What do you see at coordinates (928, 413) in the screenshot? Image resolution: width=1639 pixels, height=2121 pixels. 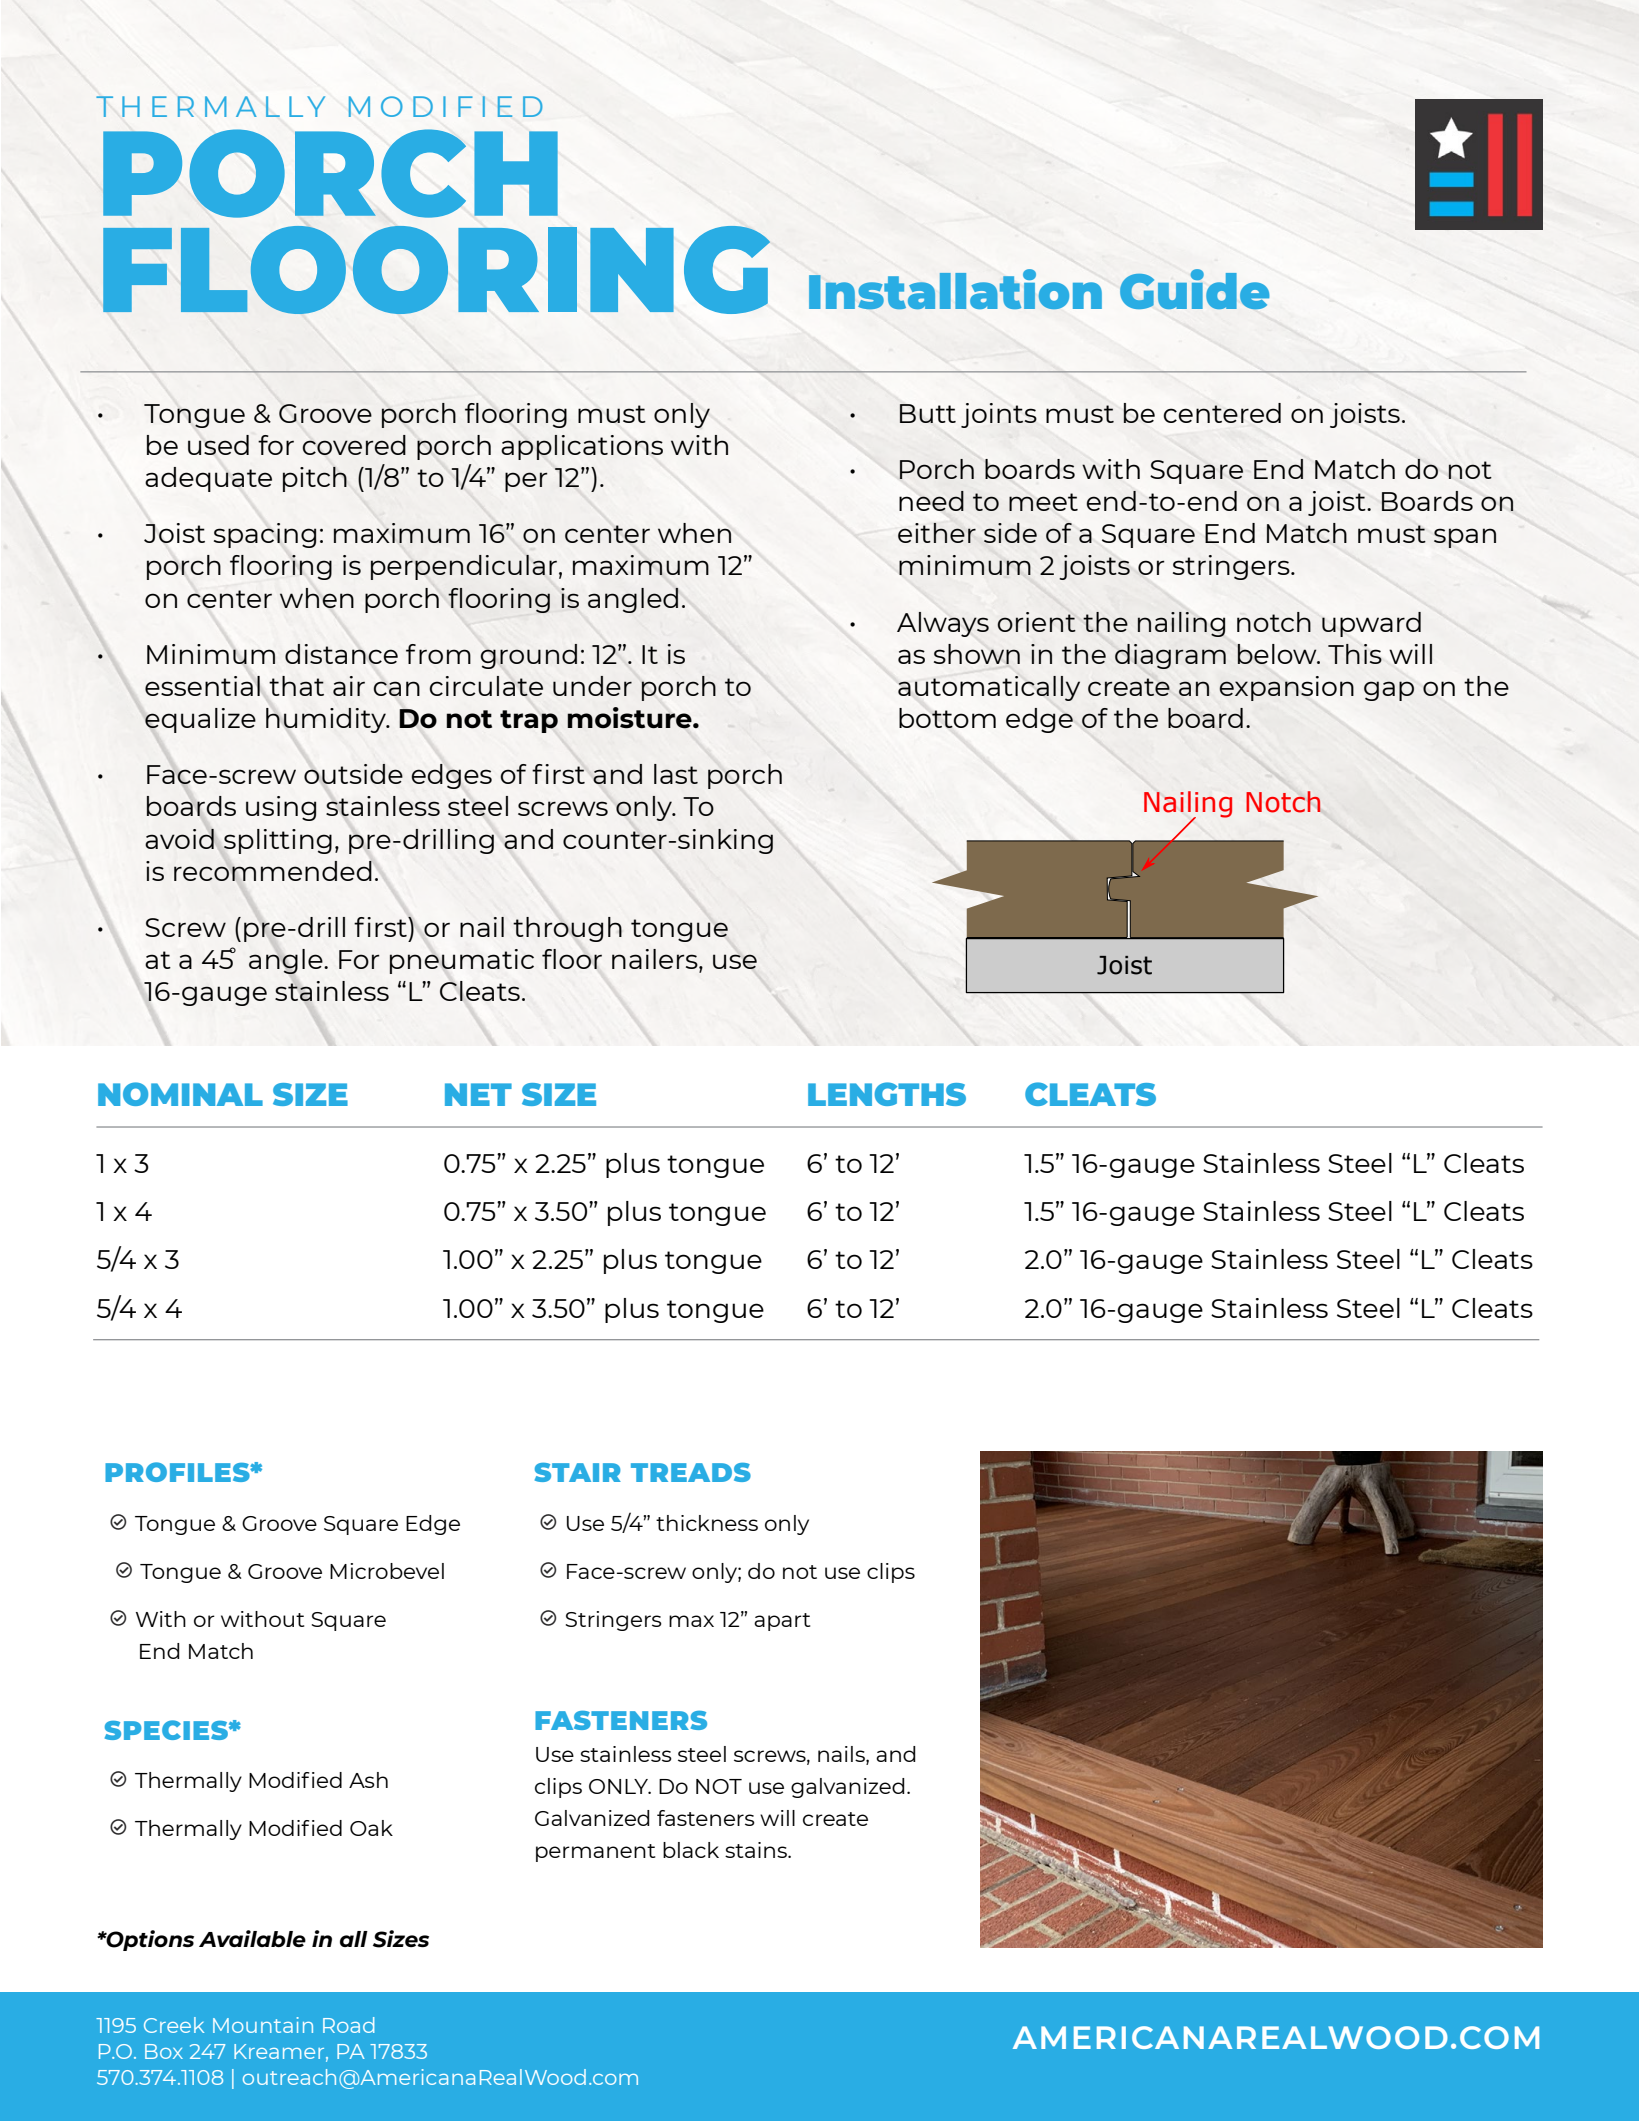 I see `Butt` at bounding box center [928, 413].
